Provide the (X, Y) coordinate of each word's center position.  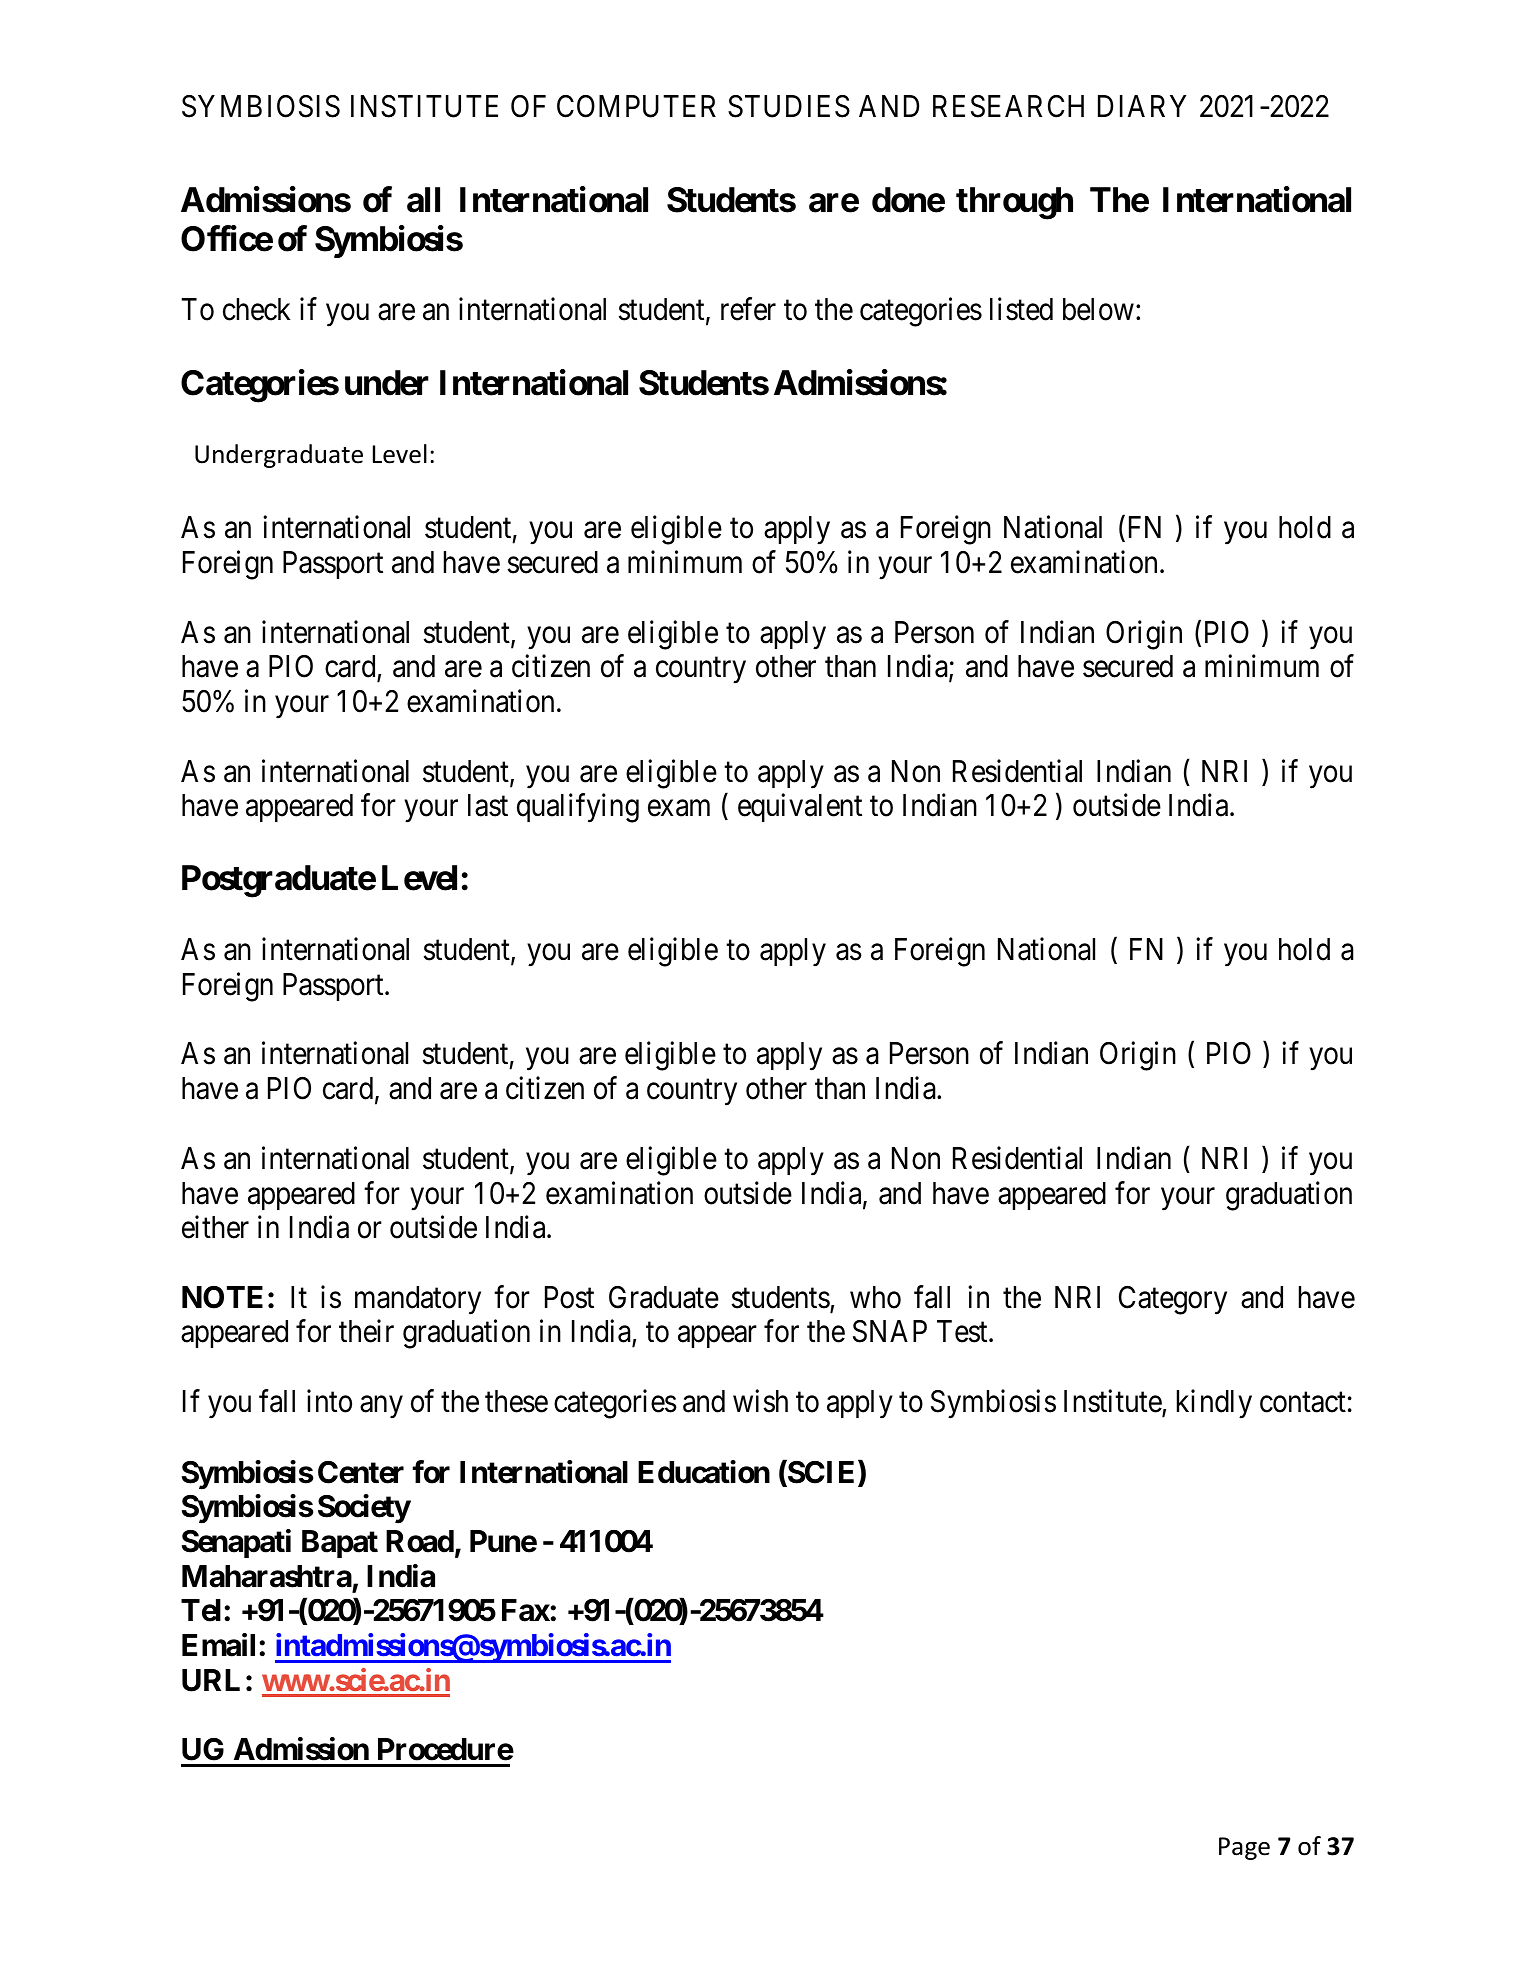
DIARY (1142, 106)
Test (963, 1332)
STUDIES (789, 106)
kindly (1214, 1404)
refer (748, 309)
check (257, 309)
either (215, 1227)
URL (211, 1680)
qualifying (578, 808)
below (1098, 309)
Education (704, 1472)
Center (361, 1472)
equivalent (800, 808)
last (488, 805)
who (875, 1297)
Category (1173, 1300)
